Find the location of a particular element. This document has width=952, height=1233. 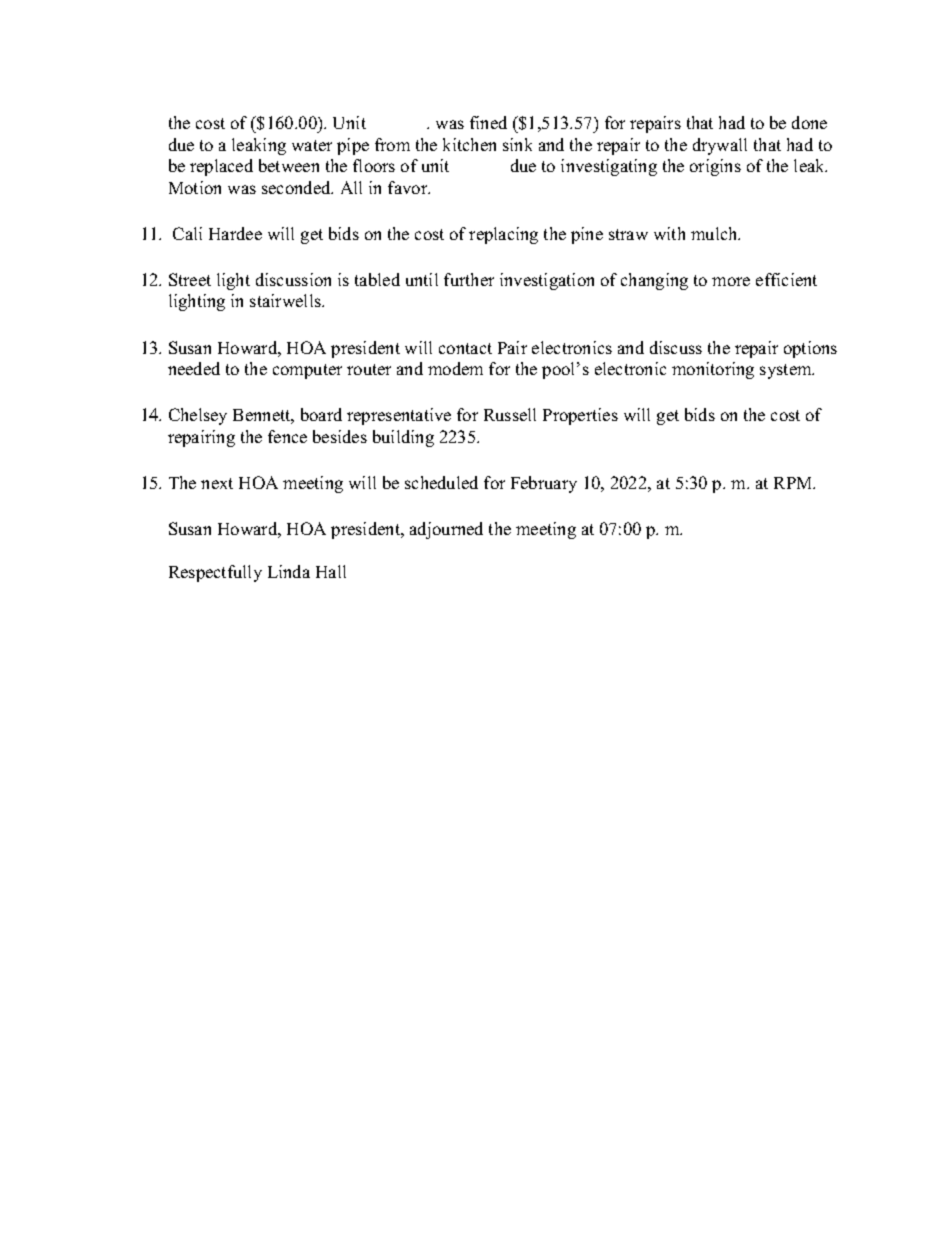

Linda is located at coordinates (289, 571).
